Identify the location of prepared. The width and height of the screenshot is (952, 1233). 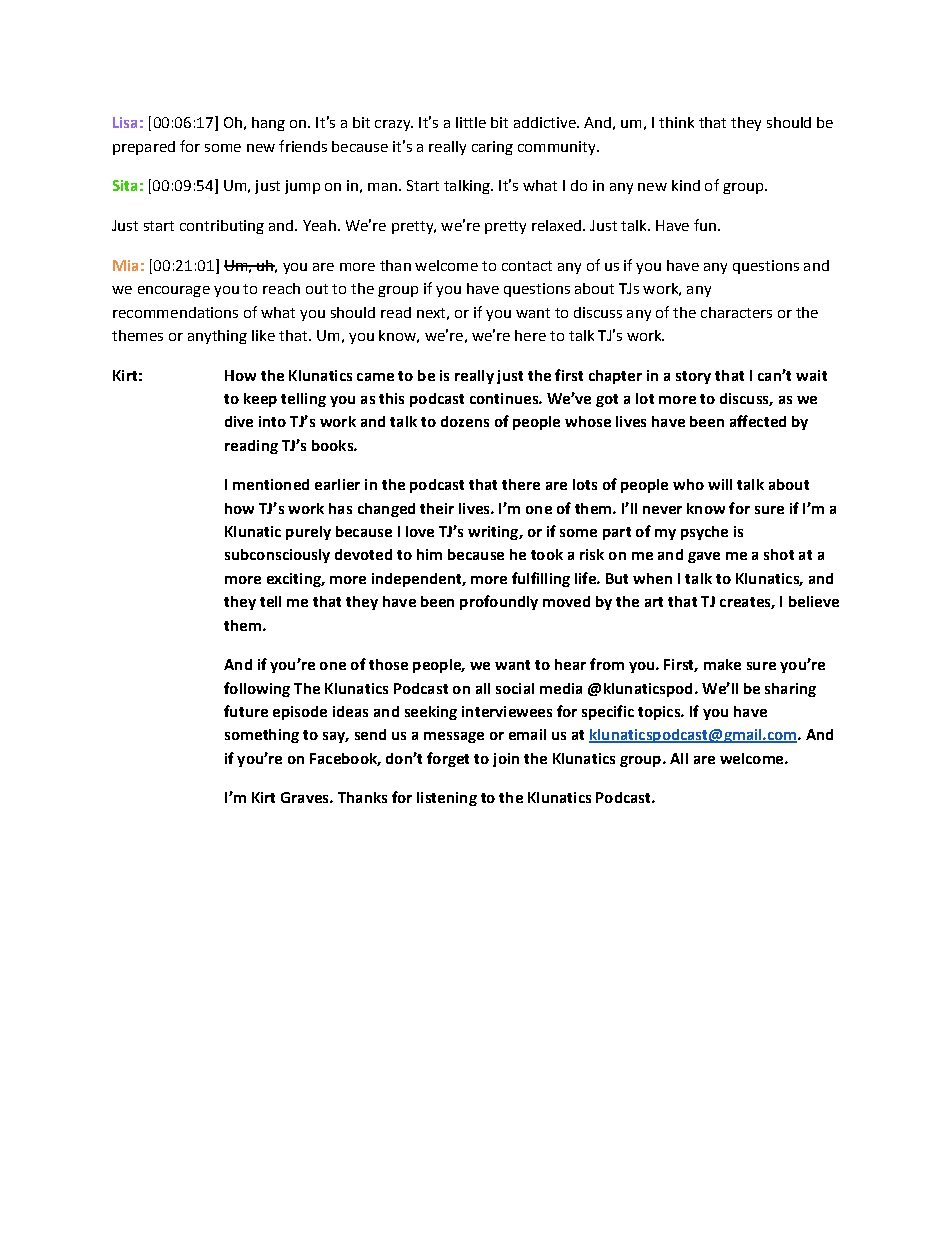
(144, 148).
